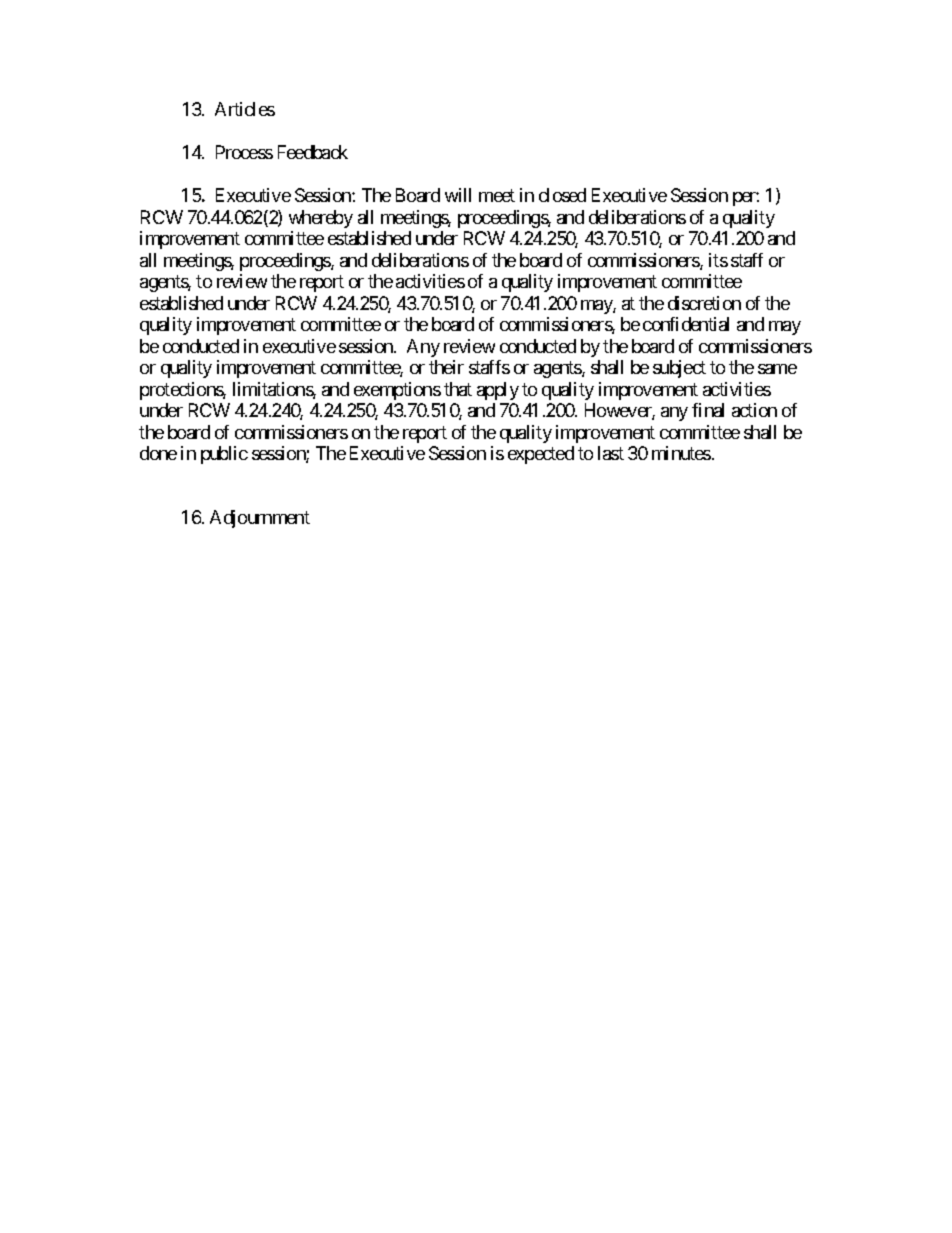  What do you see at coordinates (686, 324) in the screenshot?
I see `confidential` at bounding box center [686, 324].
